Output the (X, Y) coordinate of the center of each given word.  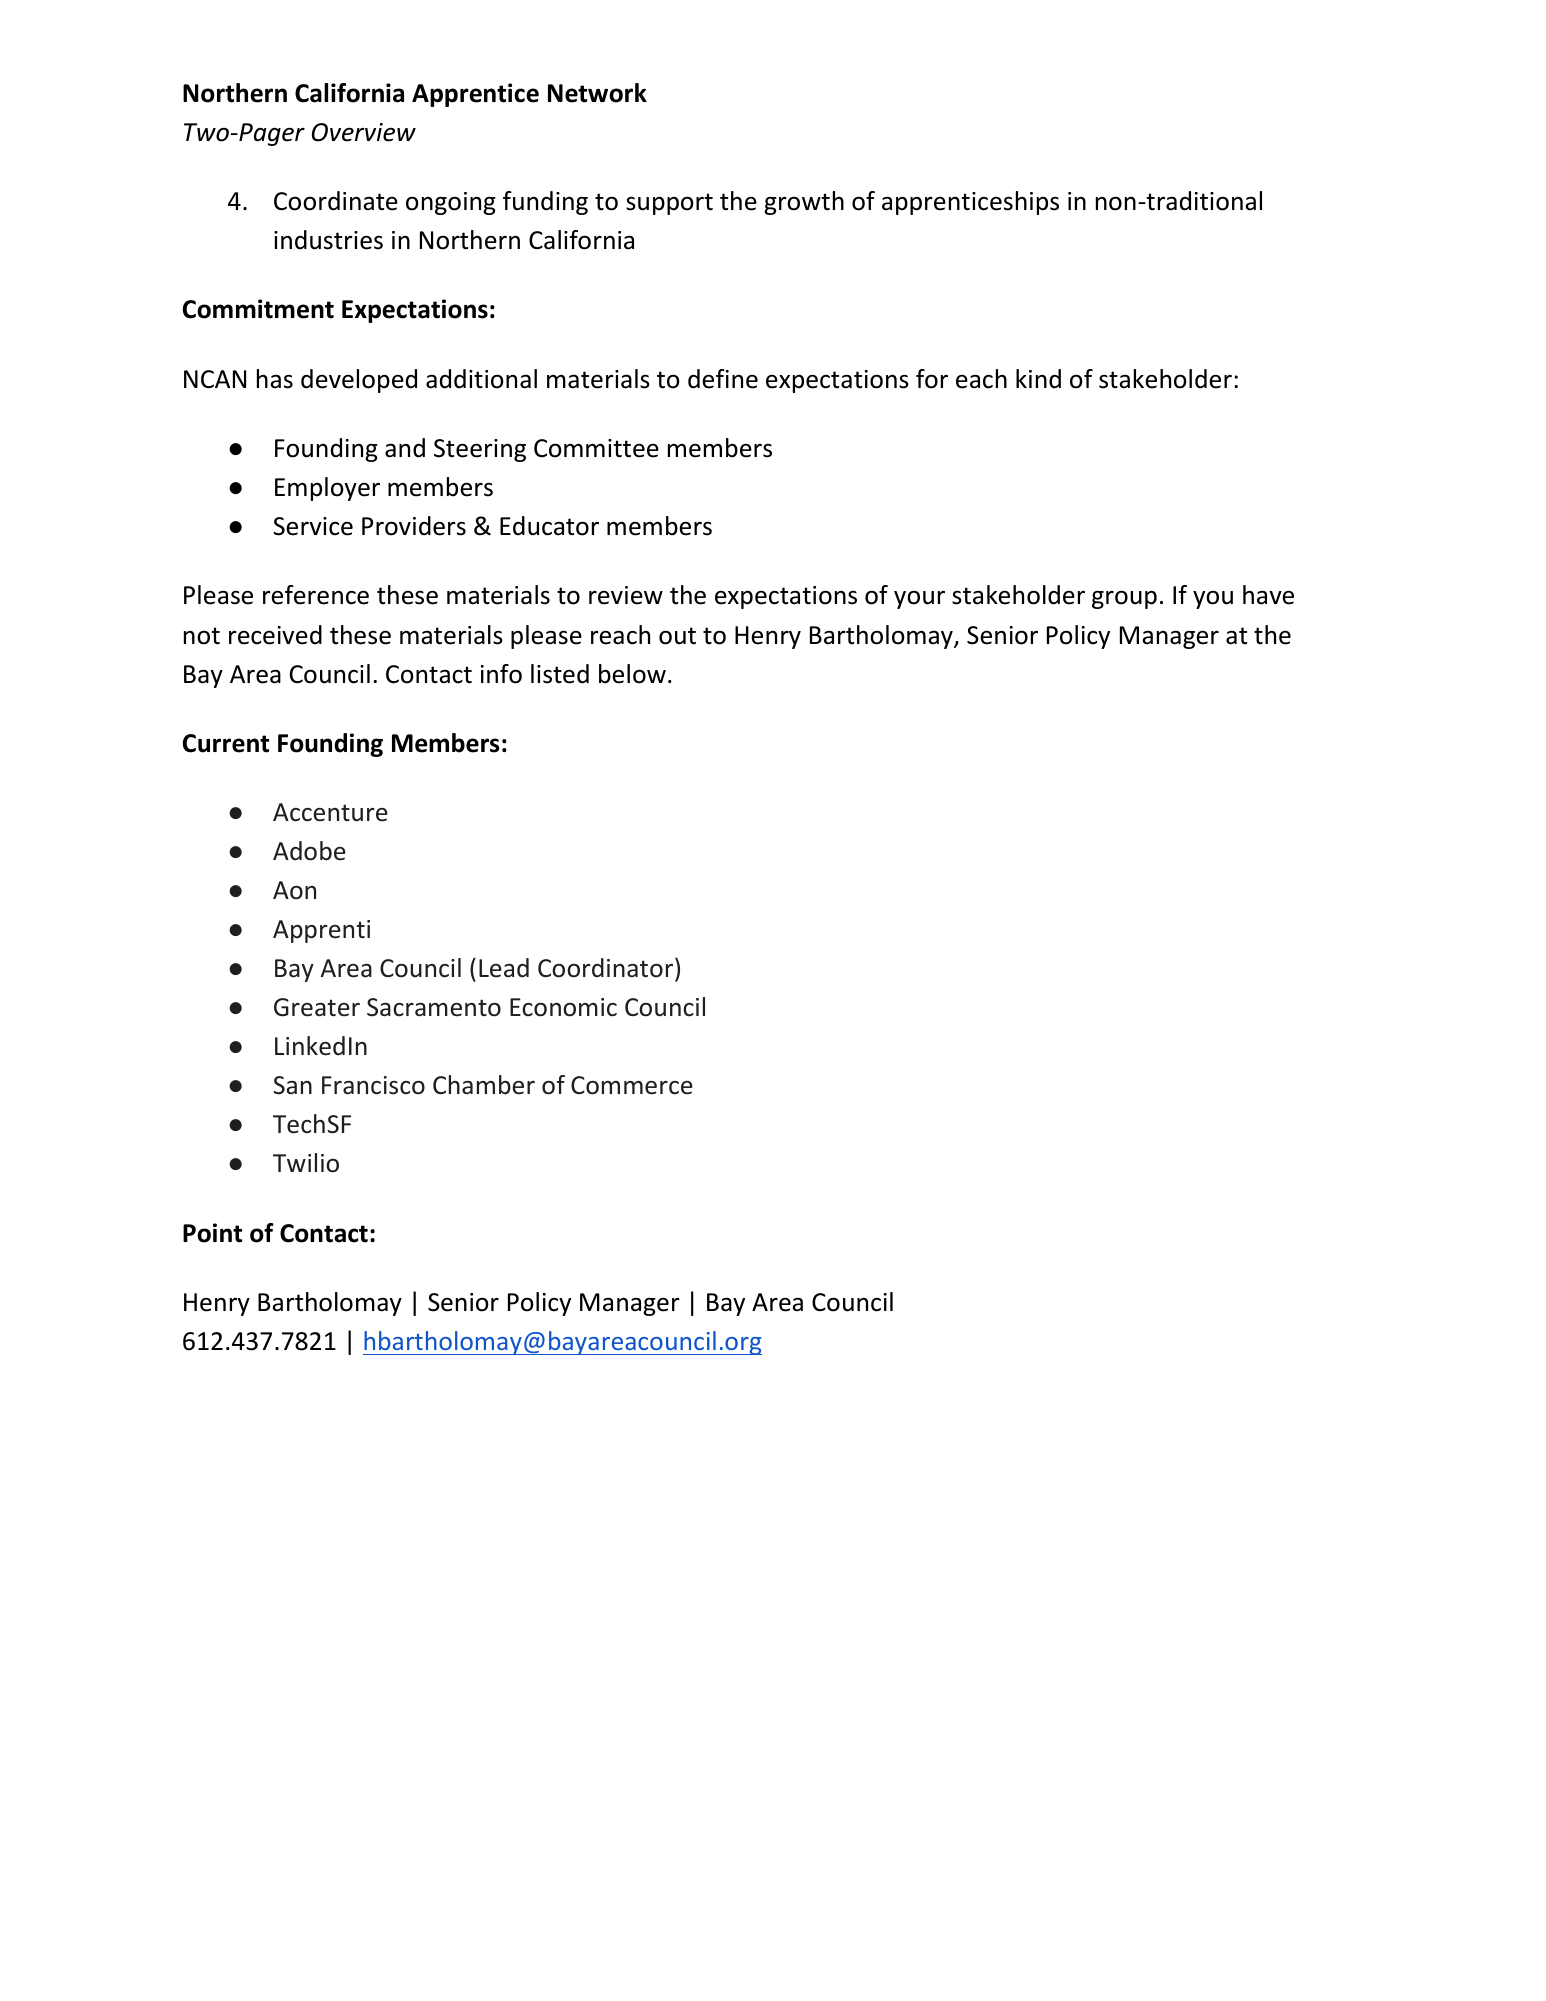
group (1124, 599)
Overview (364, 132)
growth (804, 203)
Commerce (632, 1085)
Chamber (484, 1085)
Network (597, 93)
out (677, 636)
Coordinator (607, 969)
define (723, 379)
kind (1038, 379)
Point (212, 1233)
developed (359, 381)
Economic (563, 1007)
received (275, 635)
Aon (294, 890)
